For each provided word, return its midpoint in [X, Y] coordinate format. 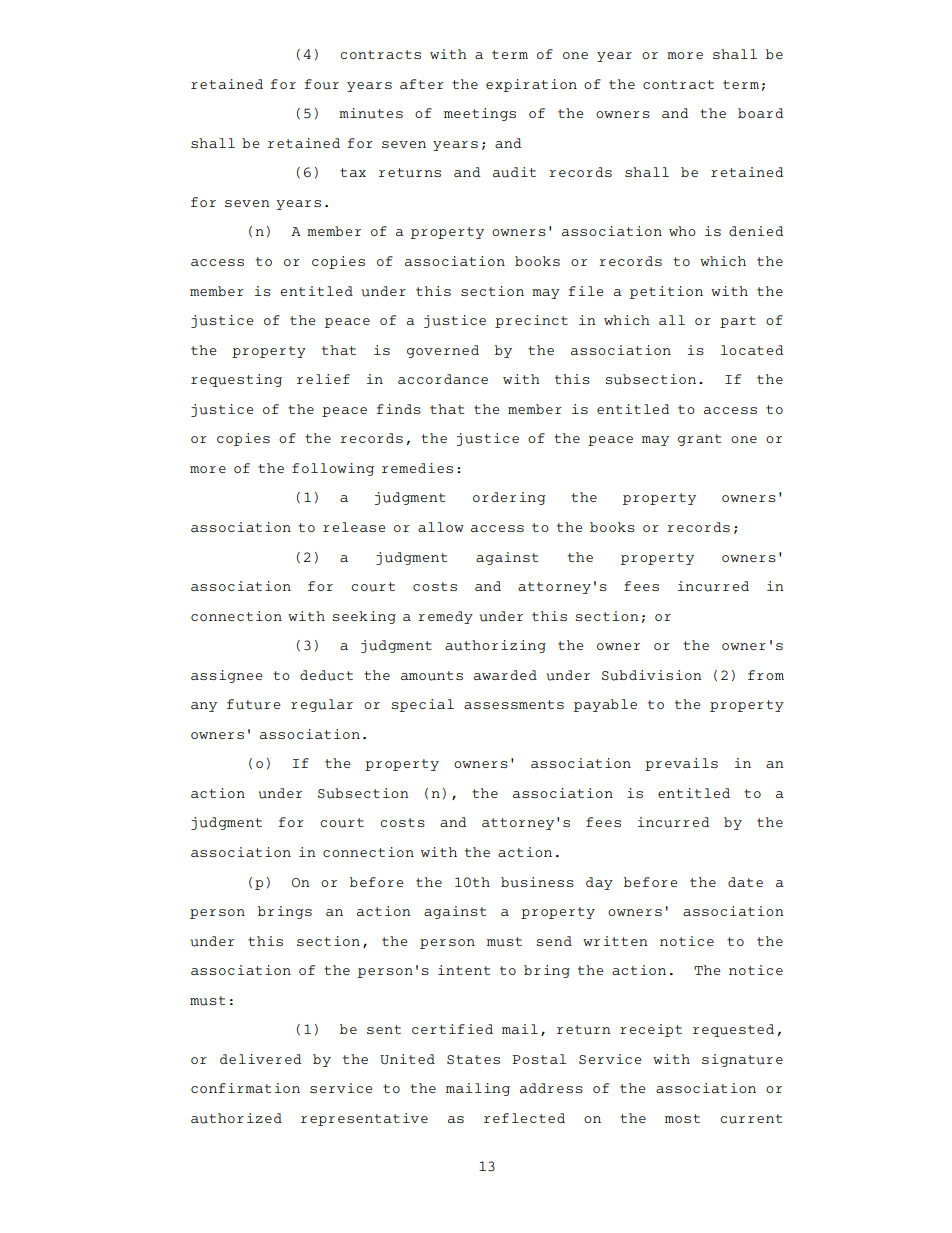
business [537, 882]
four [322, 84]
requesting [236, 380]
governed [443, 351]
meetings [480, 114]
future [253, 704]
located [752, 350]
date [745, 882]
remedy [445, 617]
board [760, 113]
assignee [226, 676]
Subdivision [652, 675]
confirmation [245, 1088]
